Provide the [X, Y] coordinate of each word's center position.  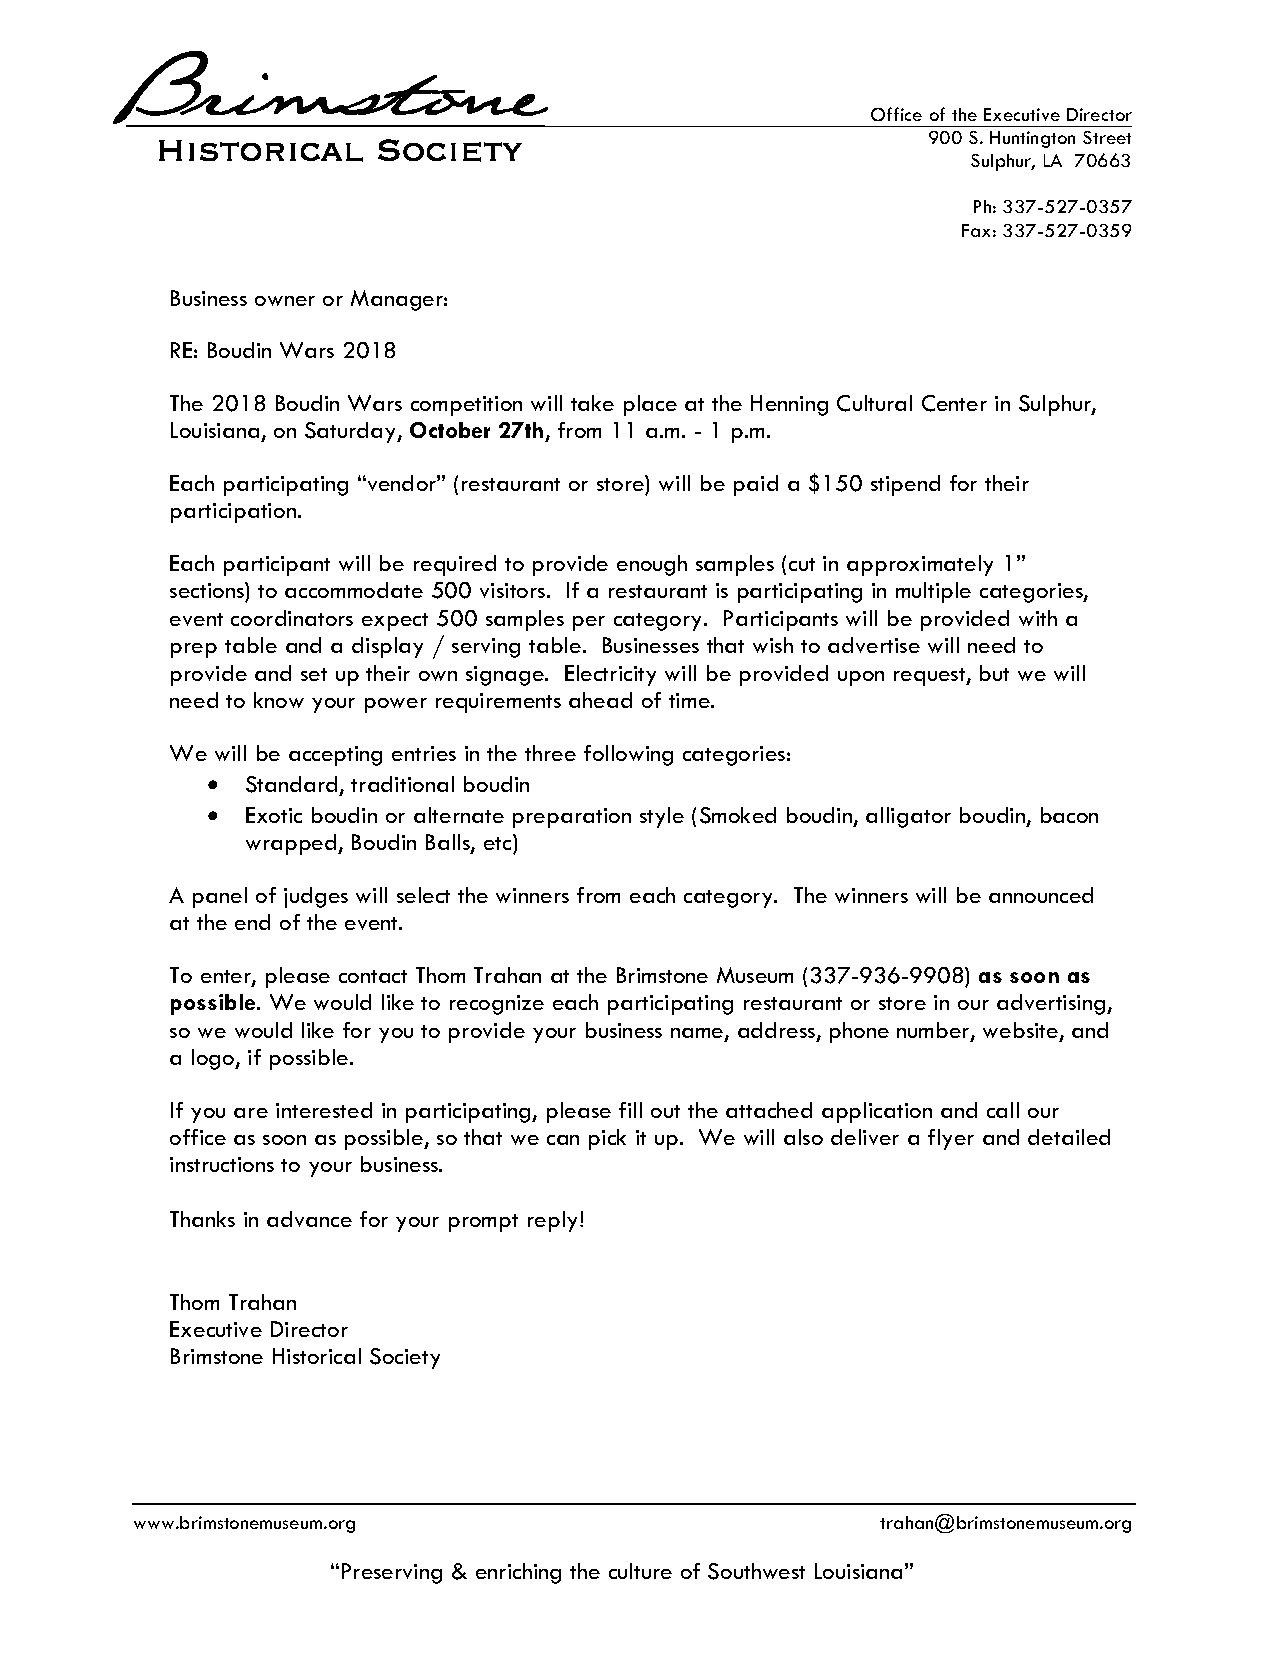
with [1038, 618]
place [650, 405]
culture [640, 1571]
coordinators [292, 618]
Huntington [1032, 139]
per [589, 623]
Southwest [756, 1571]
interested [324, 1110]
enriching [518, 1573]
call [1003, 1110]
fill [630, 1110]
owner [285, 301]
